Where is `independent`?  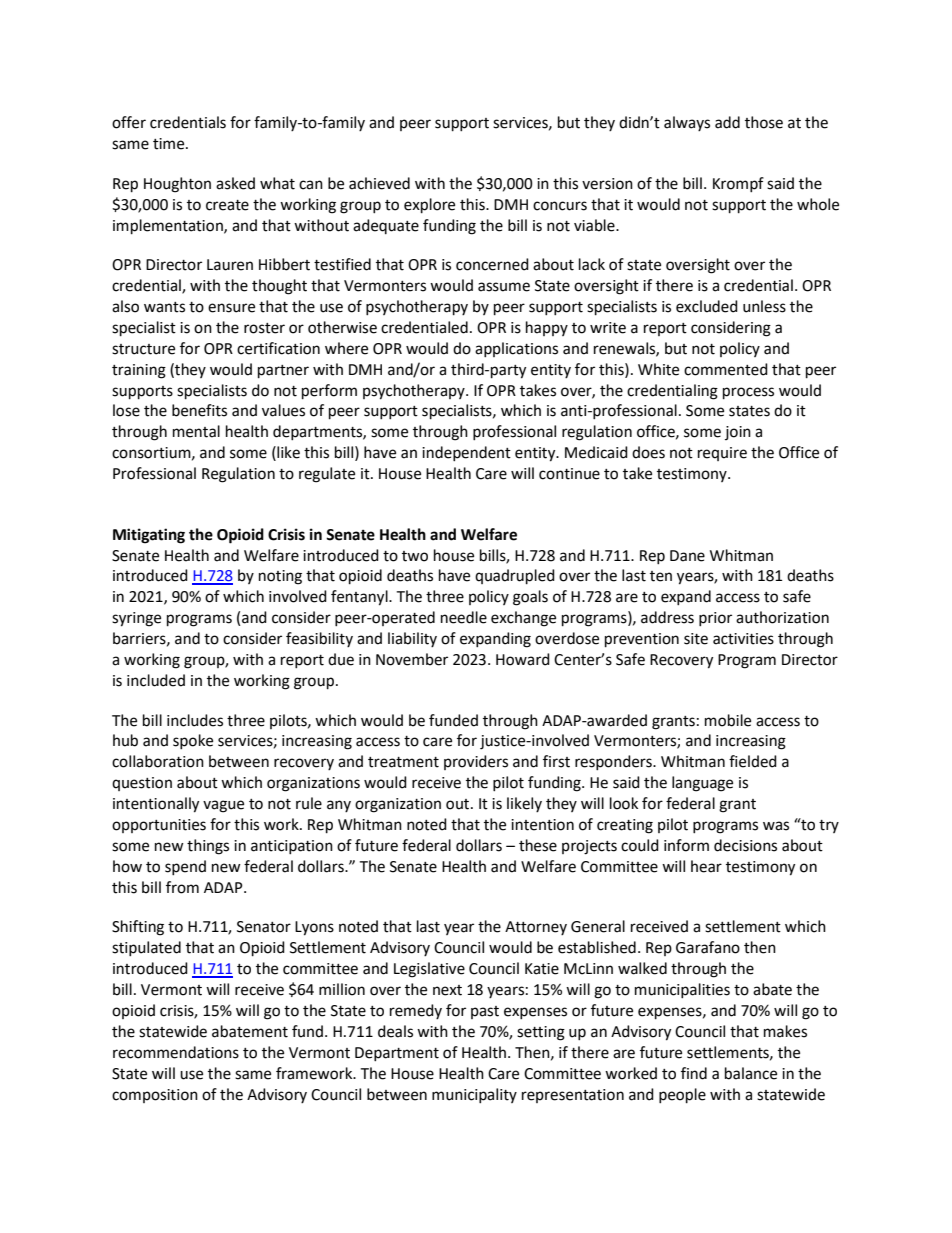 independent is located at coordinates (466, 453).
